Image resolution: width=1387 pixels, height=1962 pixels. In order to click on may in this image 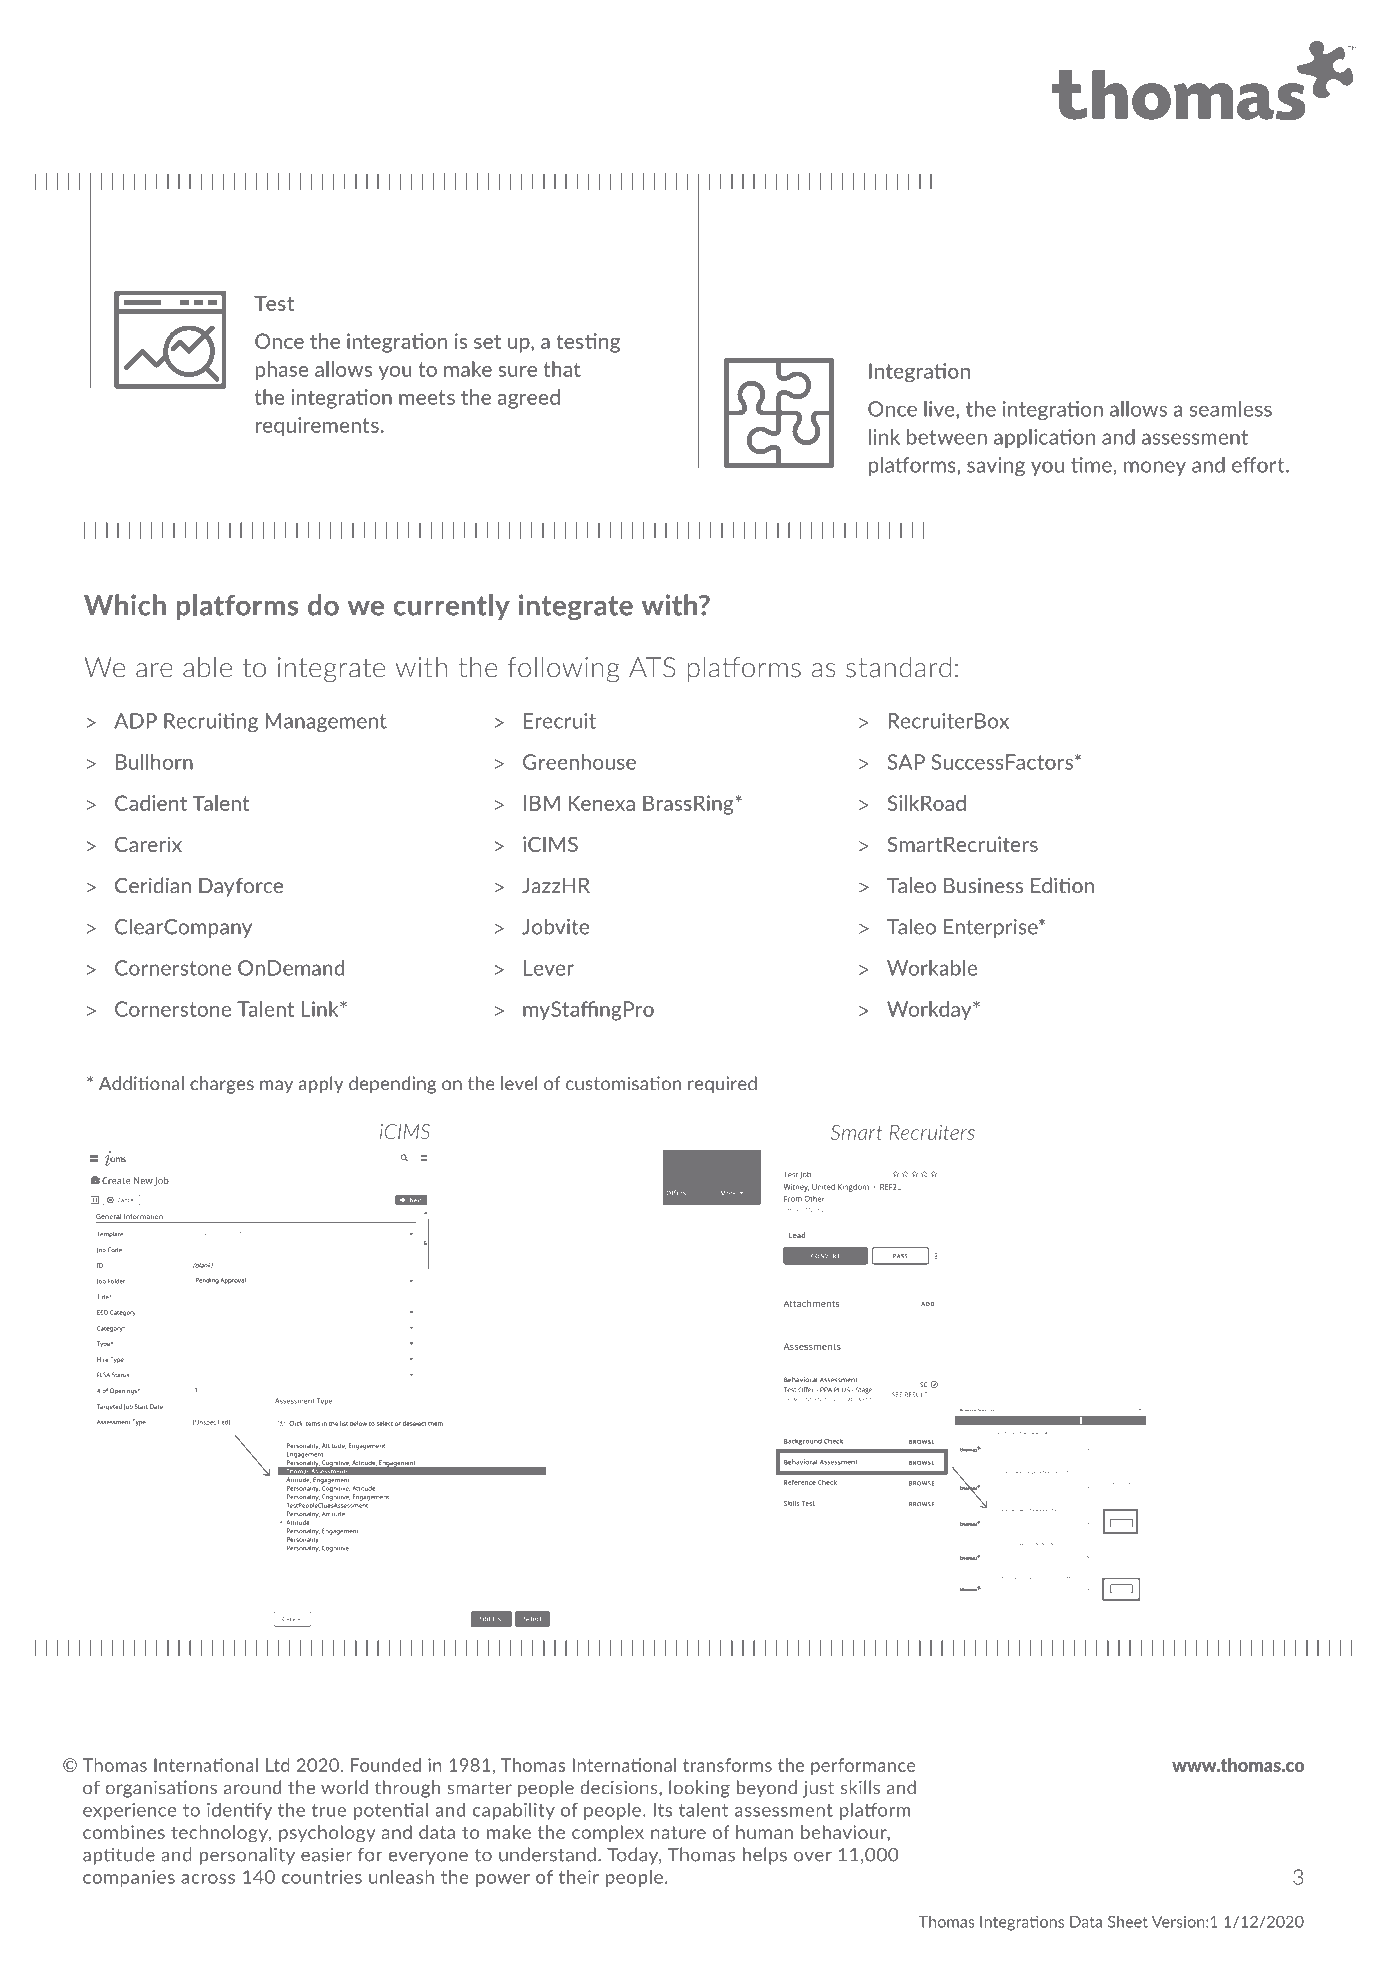, I will do `click(276, 1087)`.
